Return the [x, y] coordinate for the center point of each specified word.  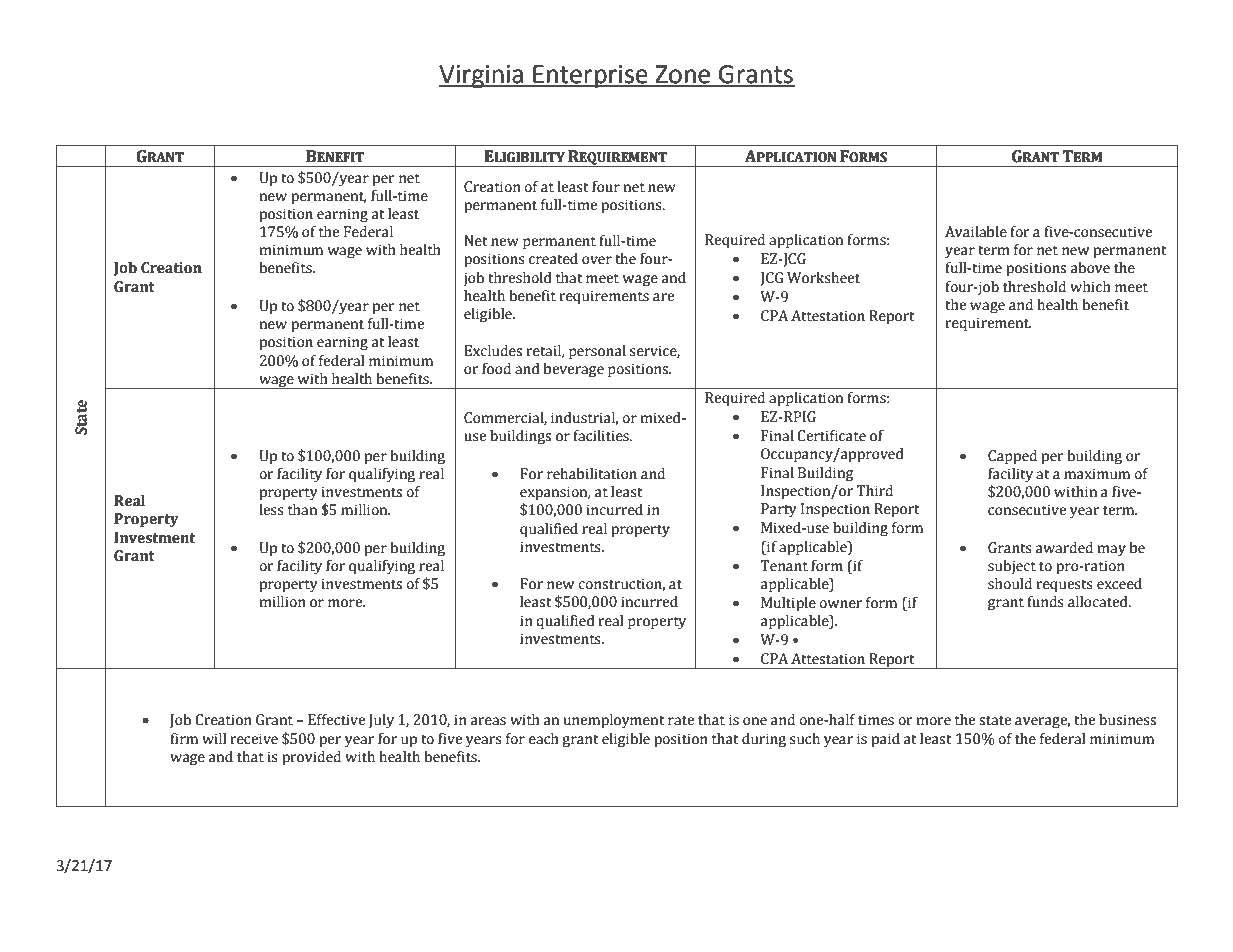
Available [976, 232]
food [496, 369]
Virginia [482, 77]
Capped [1012, 457]
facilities [602, 436]
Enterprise [590, 77]
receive [254, 739]
